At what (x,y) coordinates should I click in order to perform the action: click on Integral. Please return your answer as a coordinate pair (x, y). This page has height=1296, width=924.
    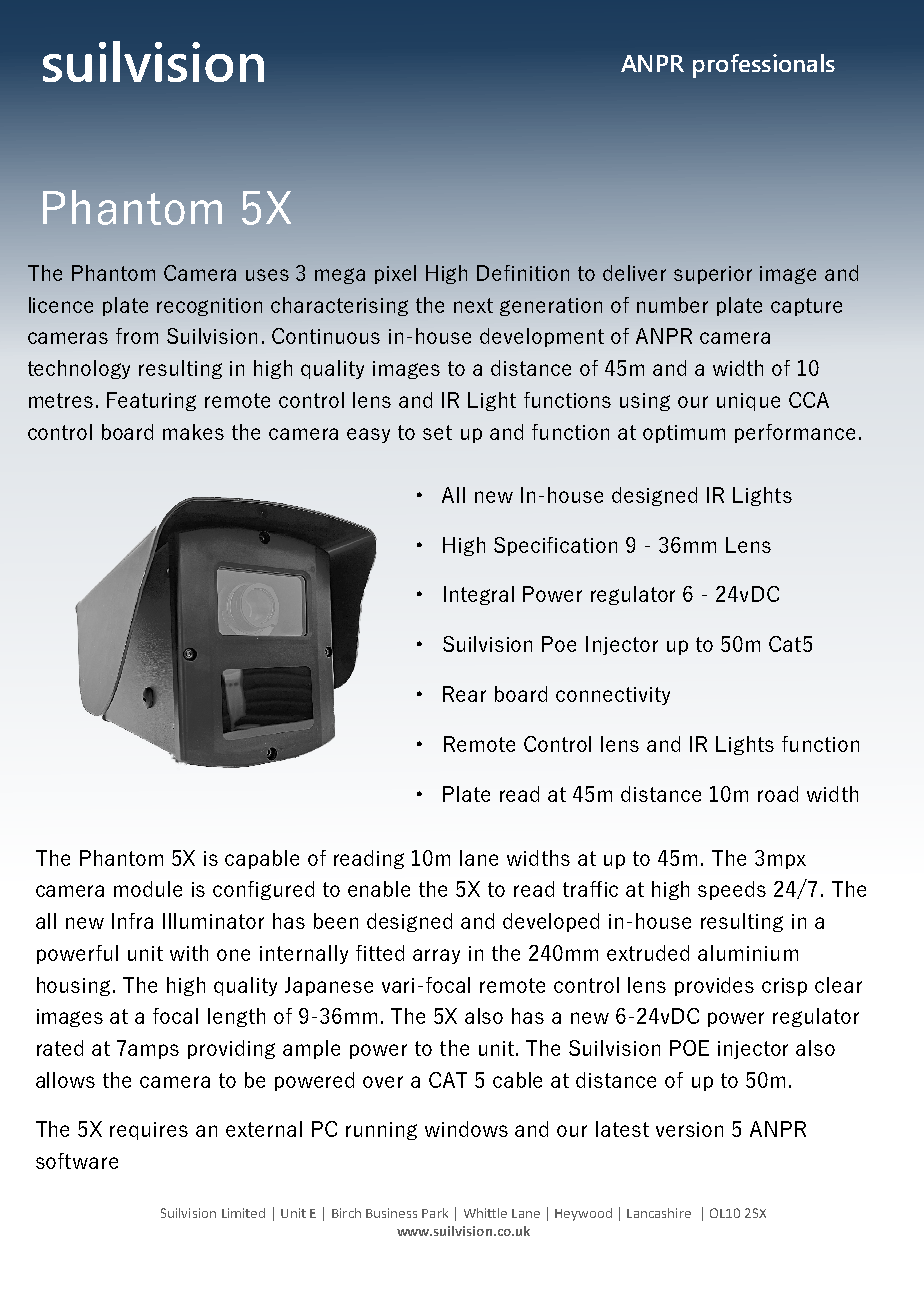
    Looking at the image, I should click on (479, 595).
